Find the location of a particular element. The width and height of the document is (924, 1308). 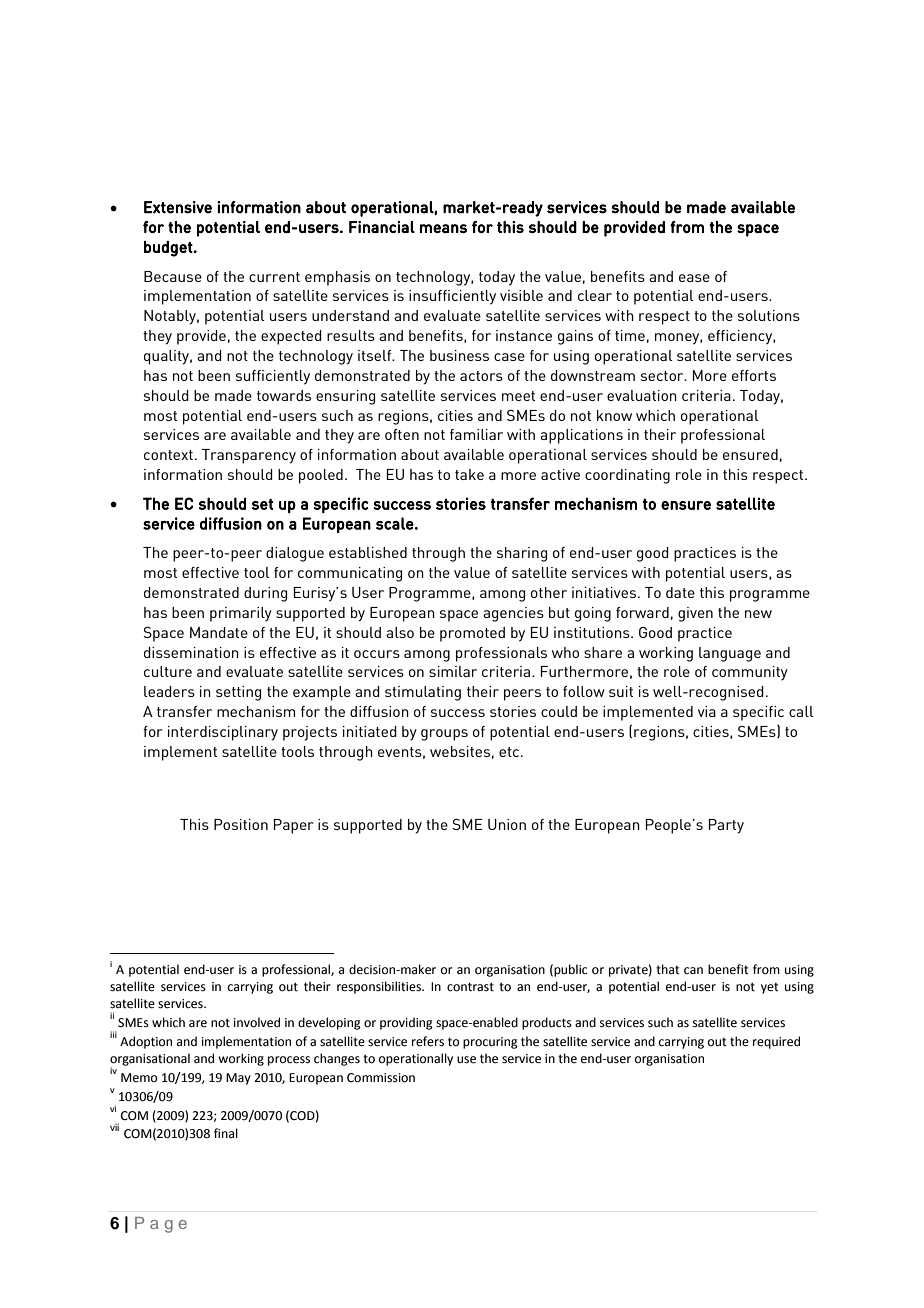

Union is located at coordinates (507, 824).
